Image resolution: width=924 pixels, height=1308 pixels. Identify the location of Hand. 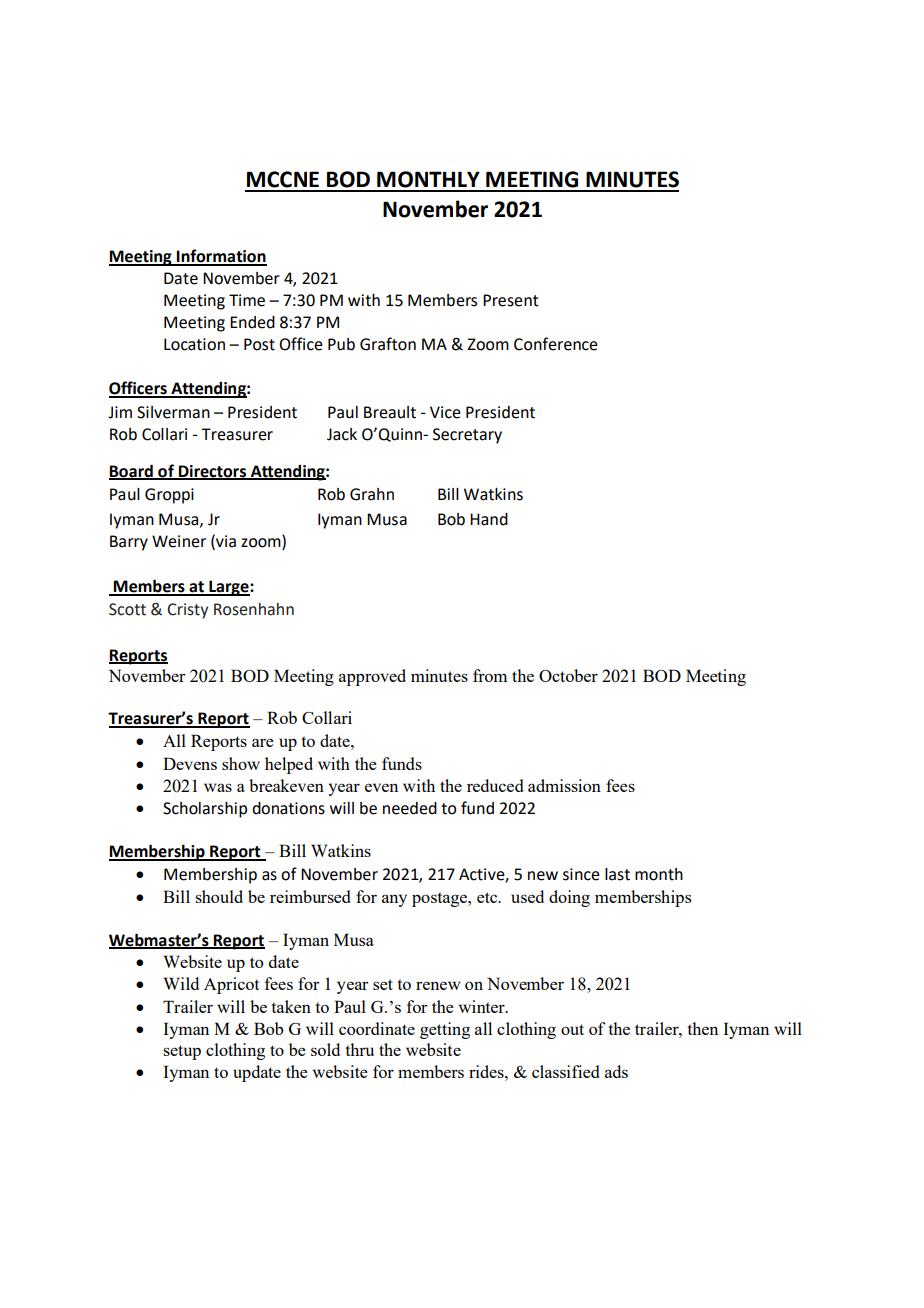
(489, 519).
